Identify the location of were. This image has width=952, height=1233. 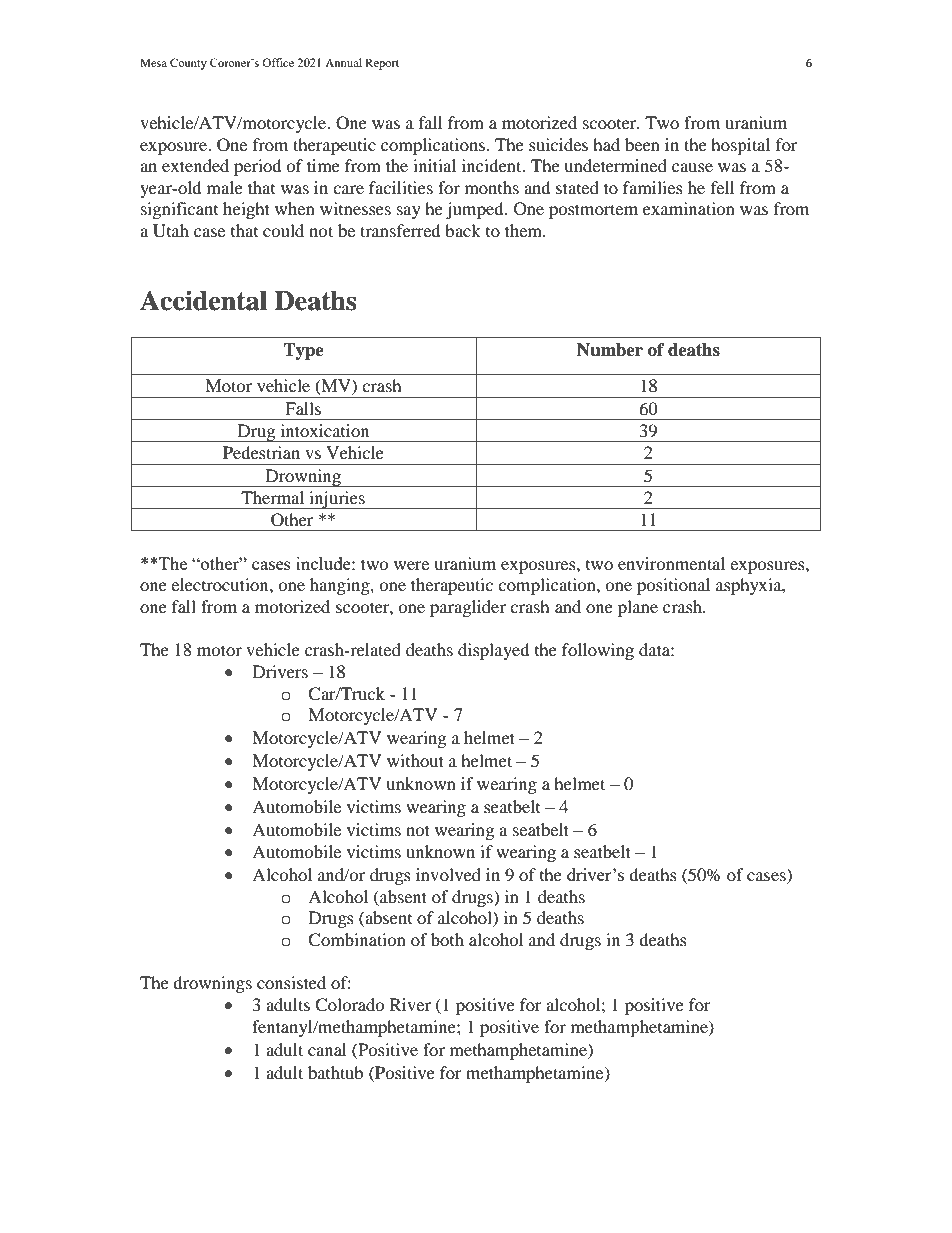
(411, 565).
